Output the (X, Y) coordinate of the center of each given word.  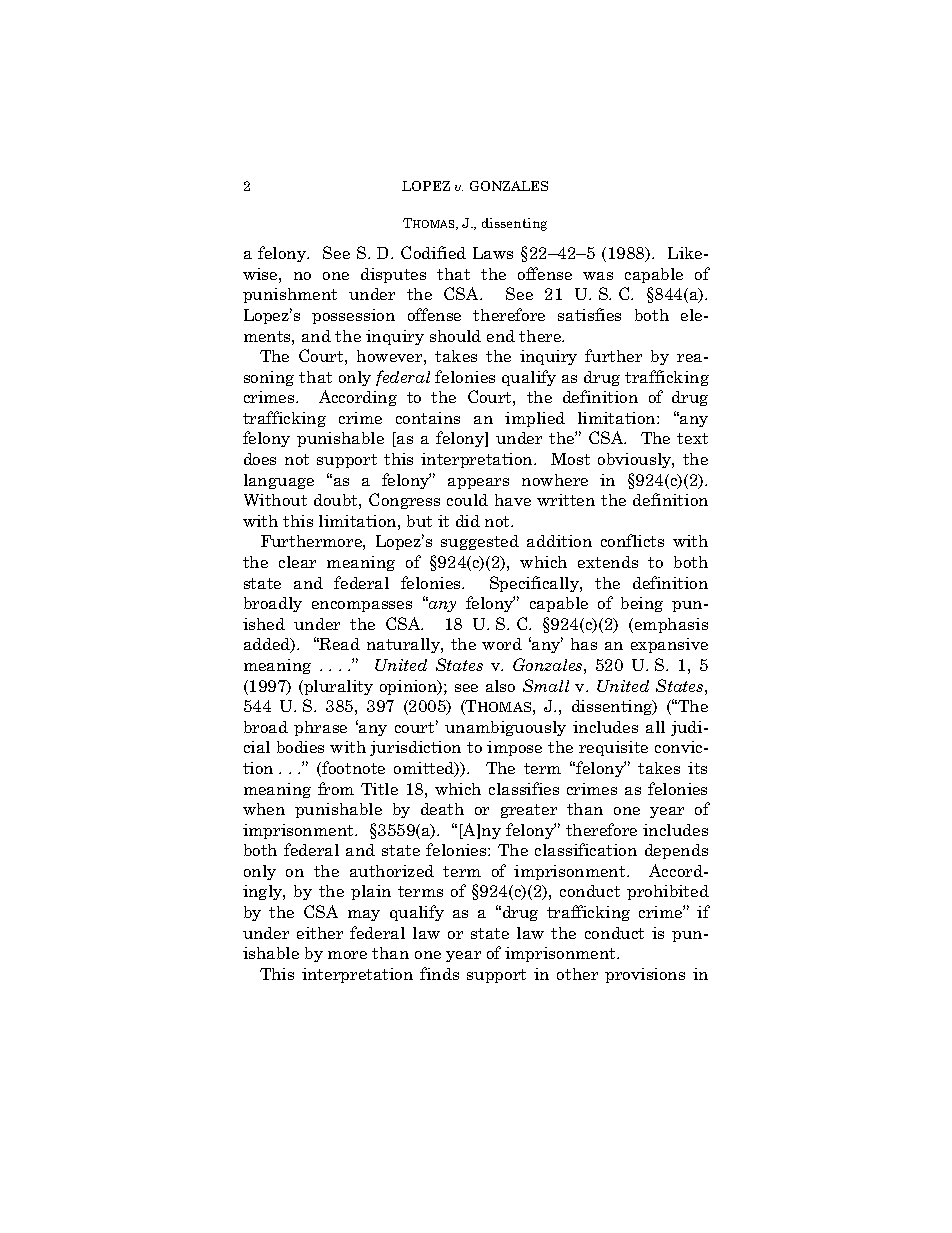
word (502, 644)
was (598, 276)
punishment (290, 295)
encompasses (362, 606)
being (642, 604)
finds (439, 973)
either (320, 933)
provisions (645, 975)
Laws (493, 253)
